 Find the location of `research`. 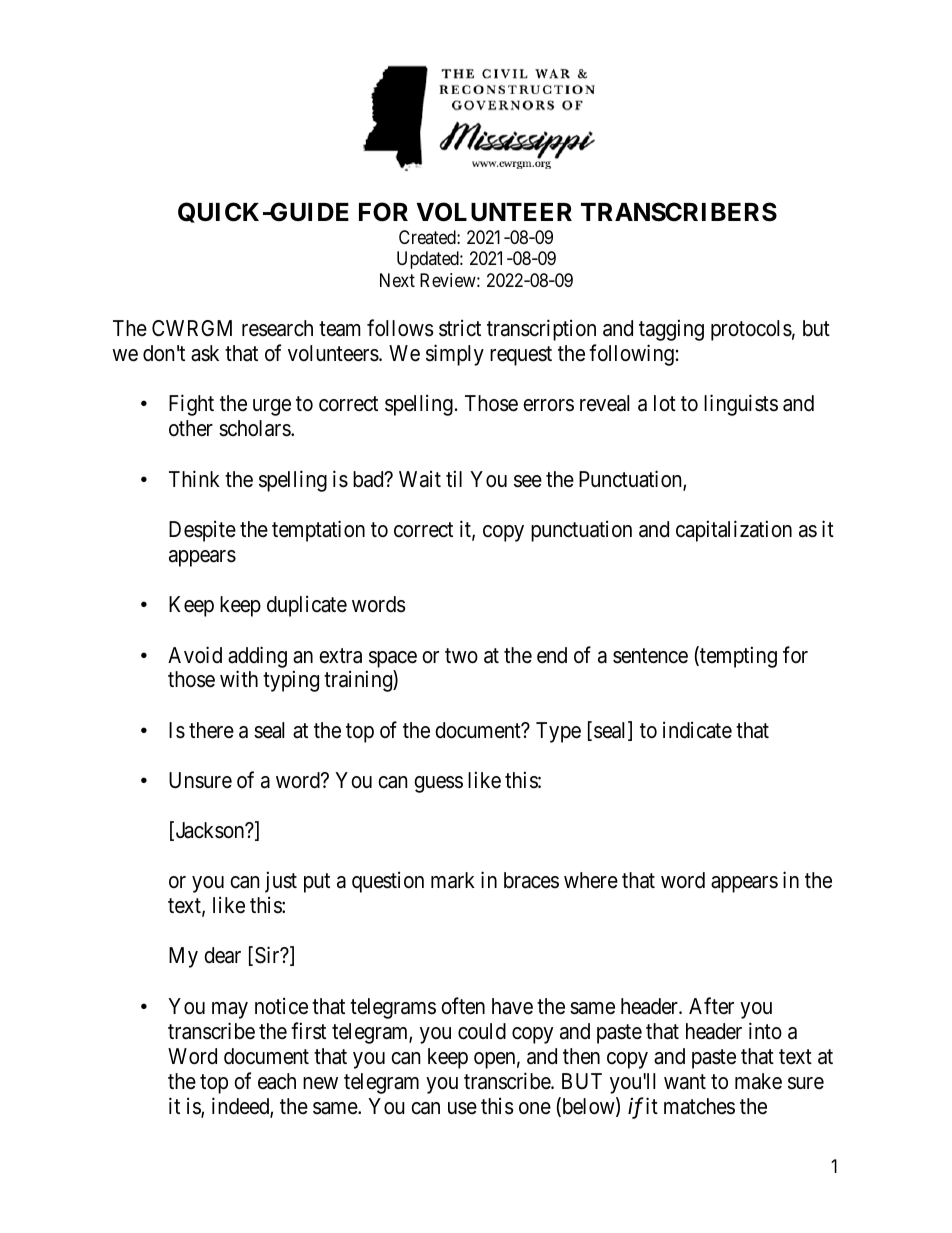

research is located at coordinates (277, 328).
